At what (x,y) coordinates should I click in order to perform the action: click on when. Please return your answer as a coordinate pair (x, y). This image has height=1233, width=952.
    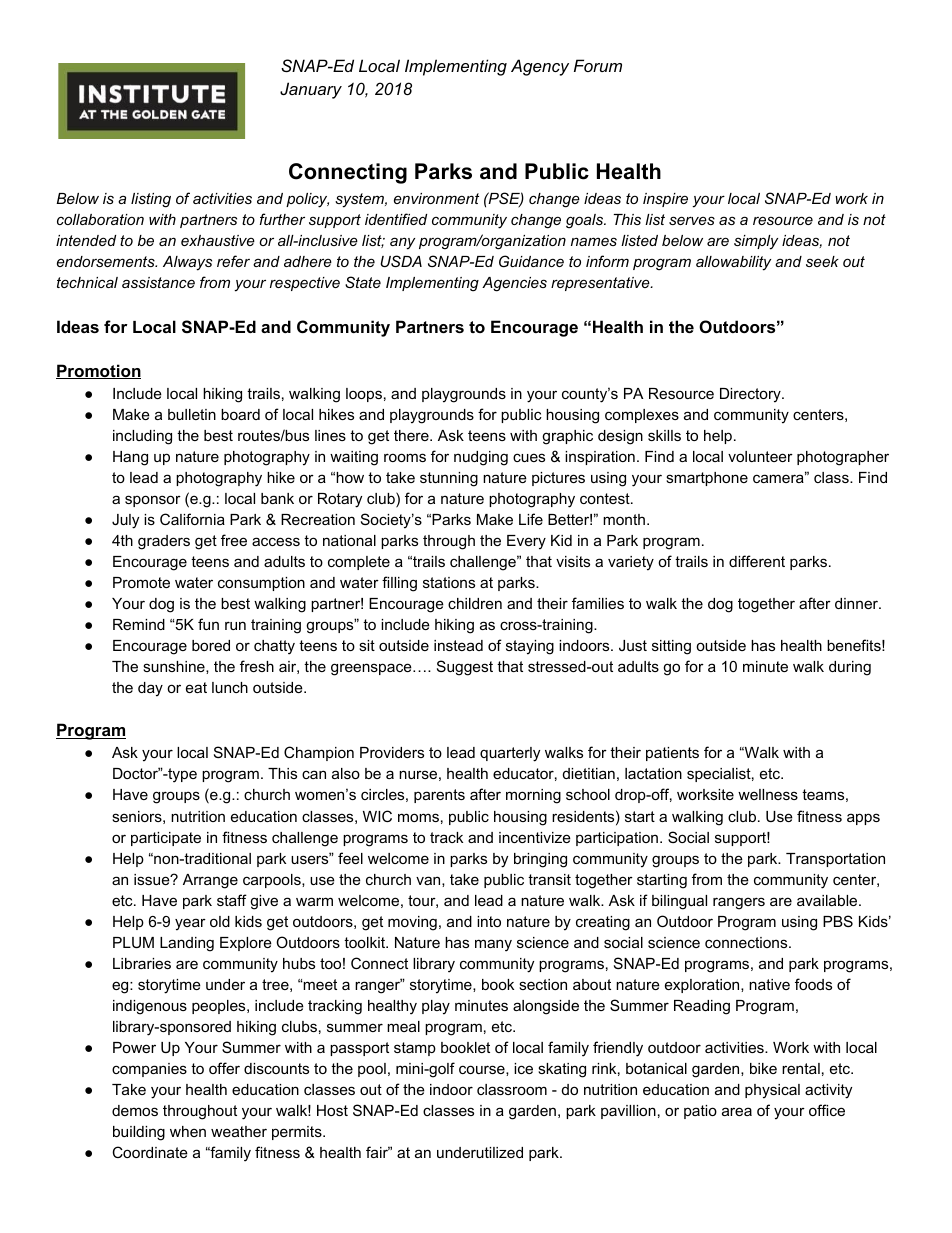
    Looking at the image, I should click on (188, 1131).
